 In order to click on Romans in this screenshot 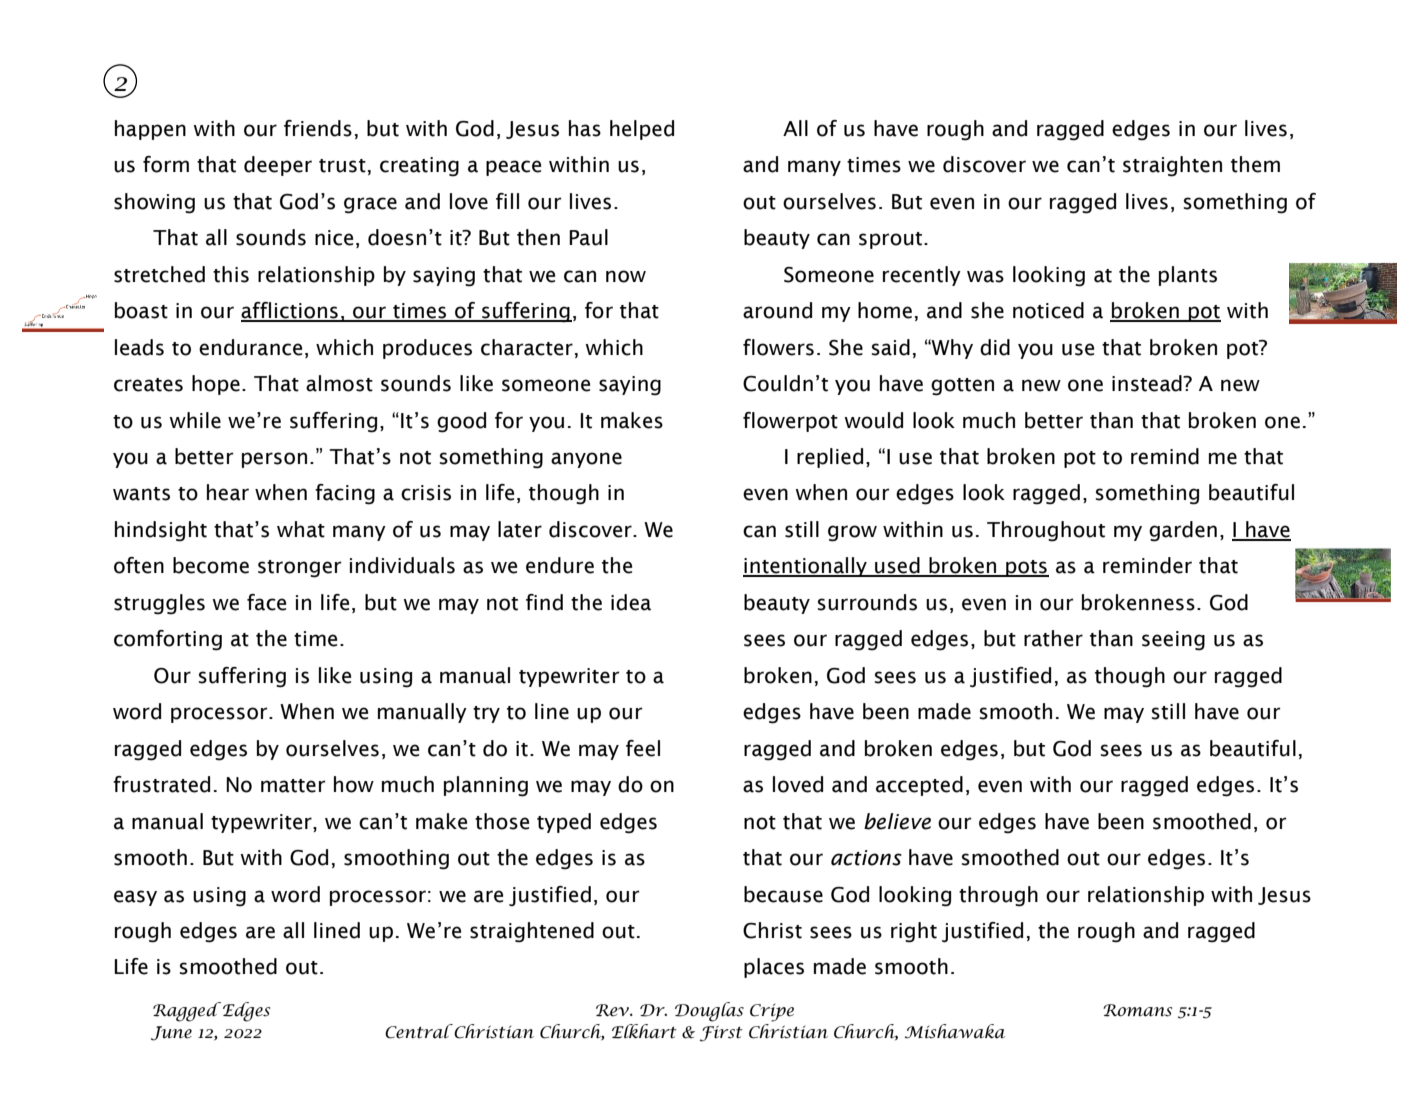, I will do `click(1137, 1010)`.
